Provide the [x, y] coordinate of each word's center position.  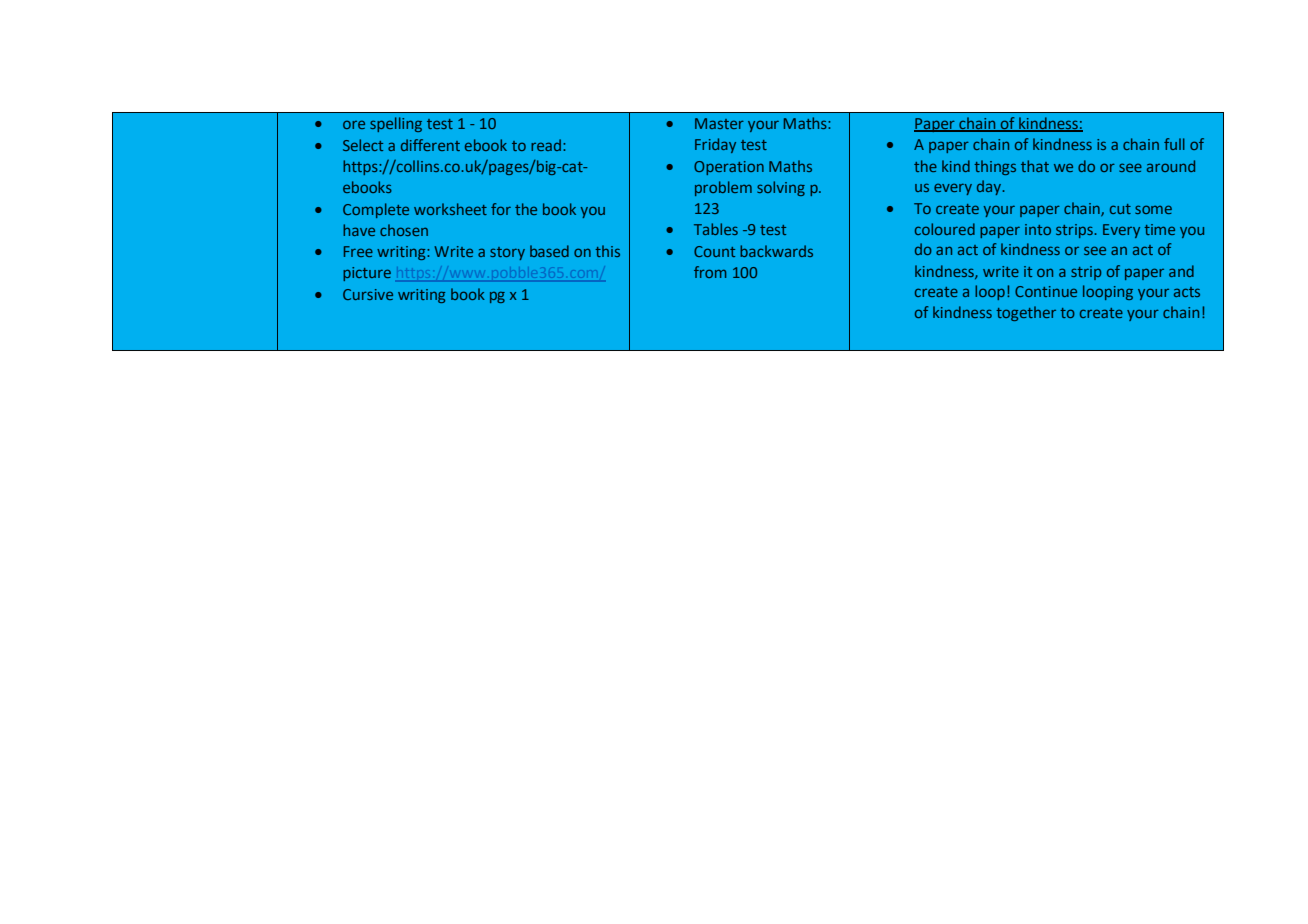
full [1174, 144]
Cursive [368, 294]
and [1181, 271]
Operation [729, 168]
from [710, 272]
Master [719, 123]
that [1035, 166]
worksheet [450, 209]
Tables [716, 229]
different [430, 145]
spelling [396, 124]
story [507, 253]
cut [1120, 209]
